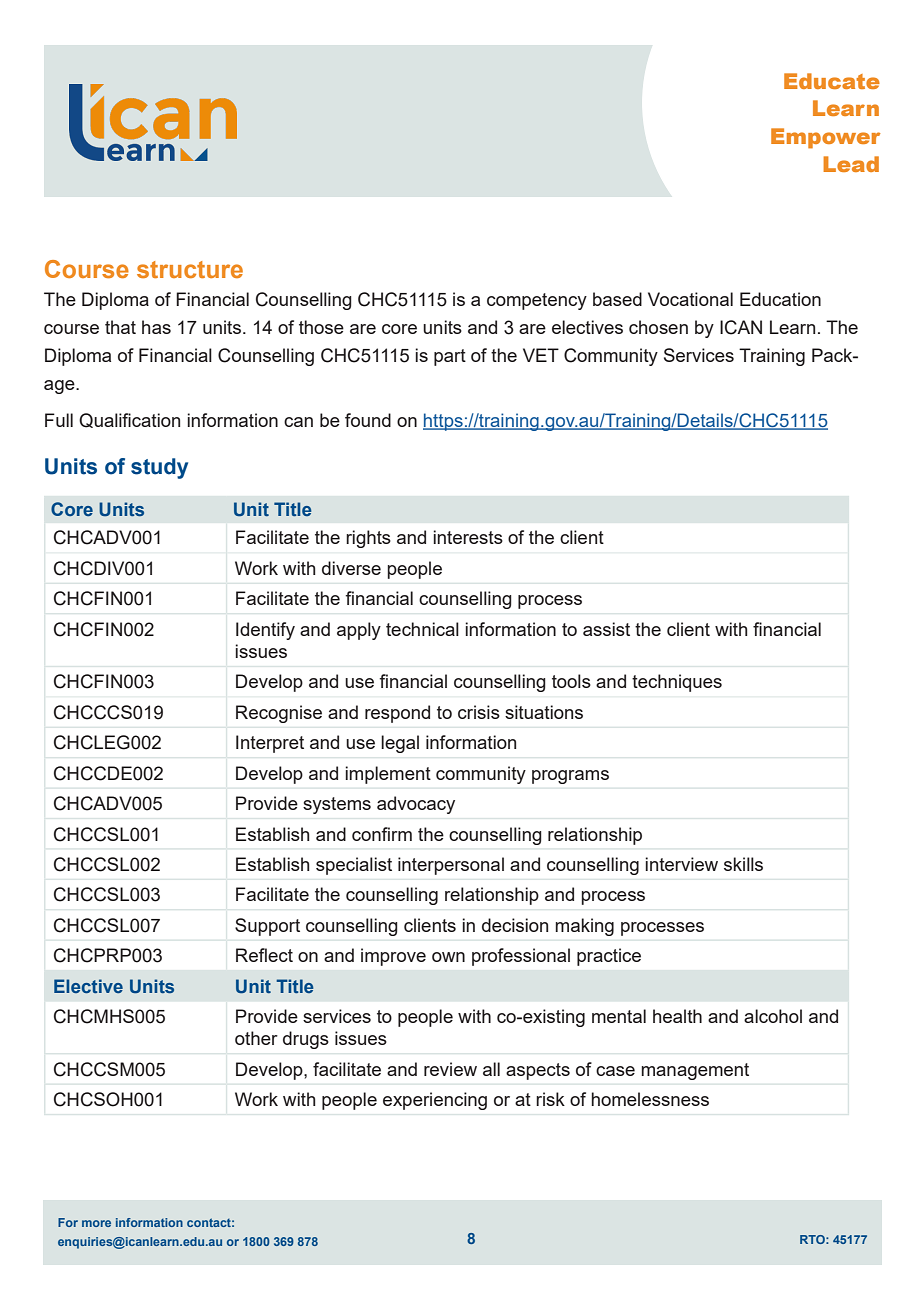 The width and height of the screenshot is (924, 1308). Describe the element at coordinates (826, 138) in the screenshot. I see `Empower` at that location.
